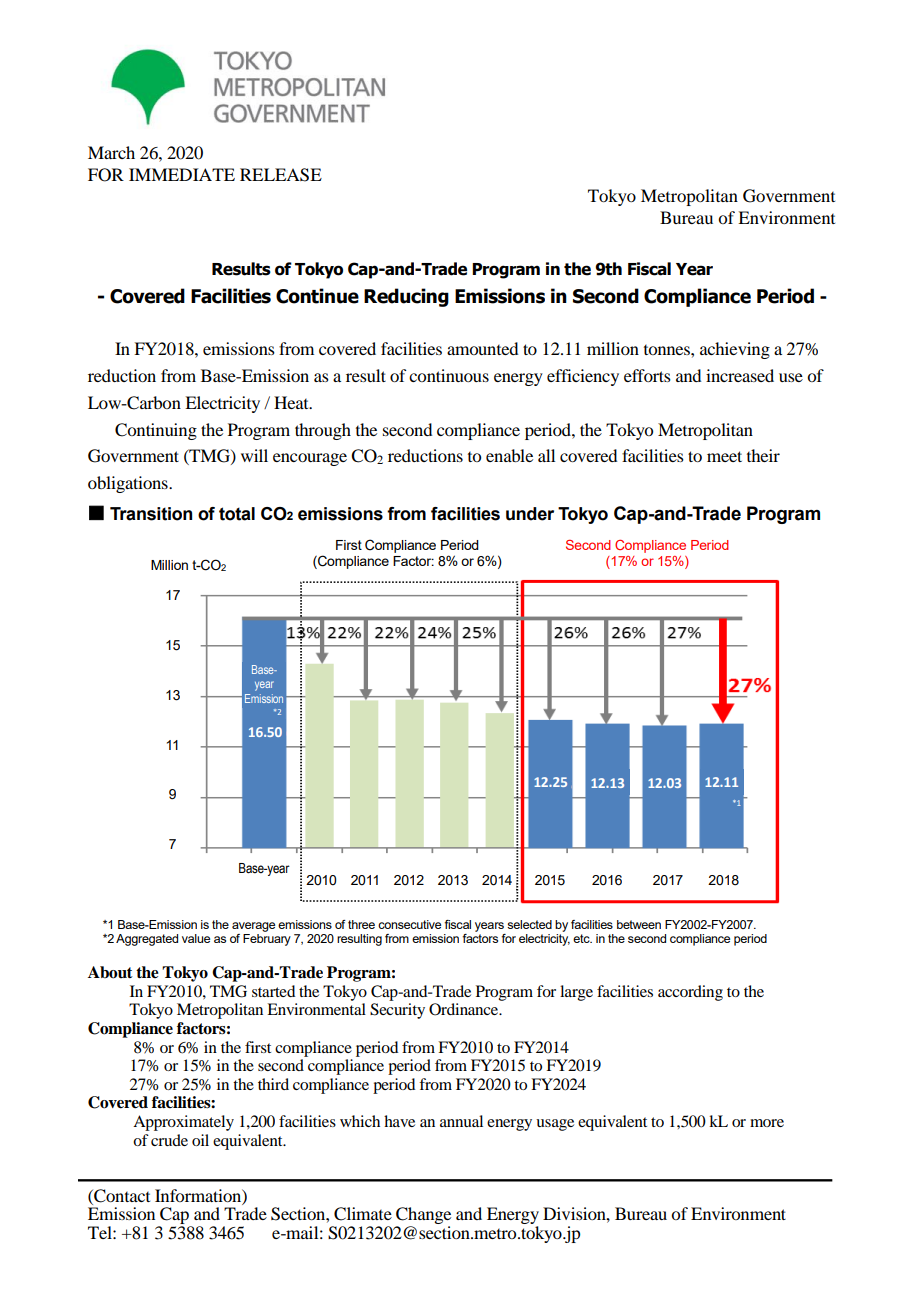 Image resolution: width=924 pixels, height=1308 pixels. Describe the element at coordinates (639, 924) in the screenshot. I see `between` at that location.
